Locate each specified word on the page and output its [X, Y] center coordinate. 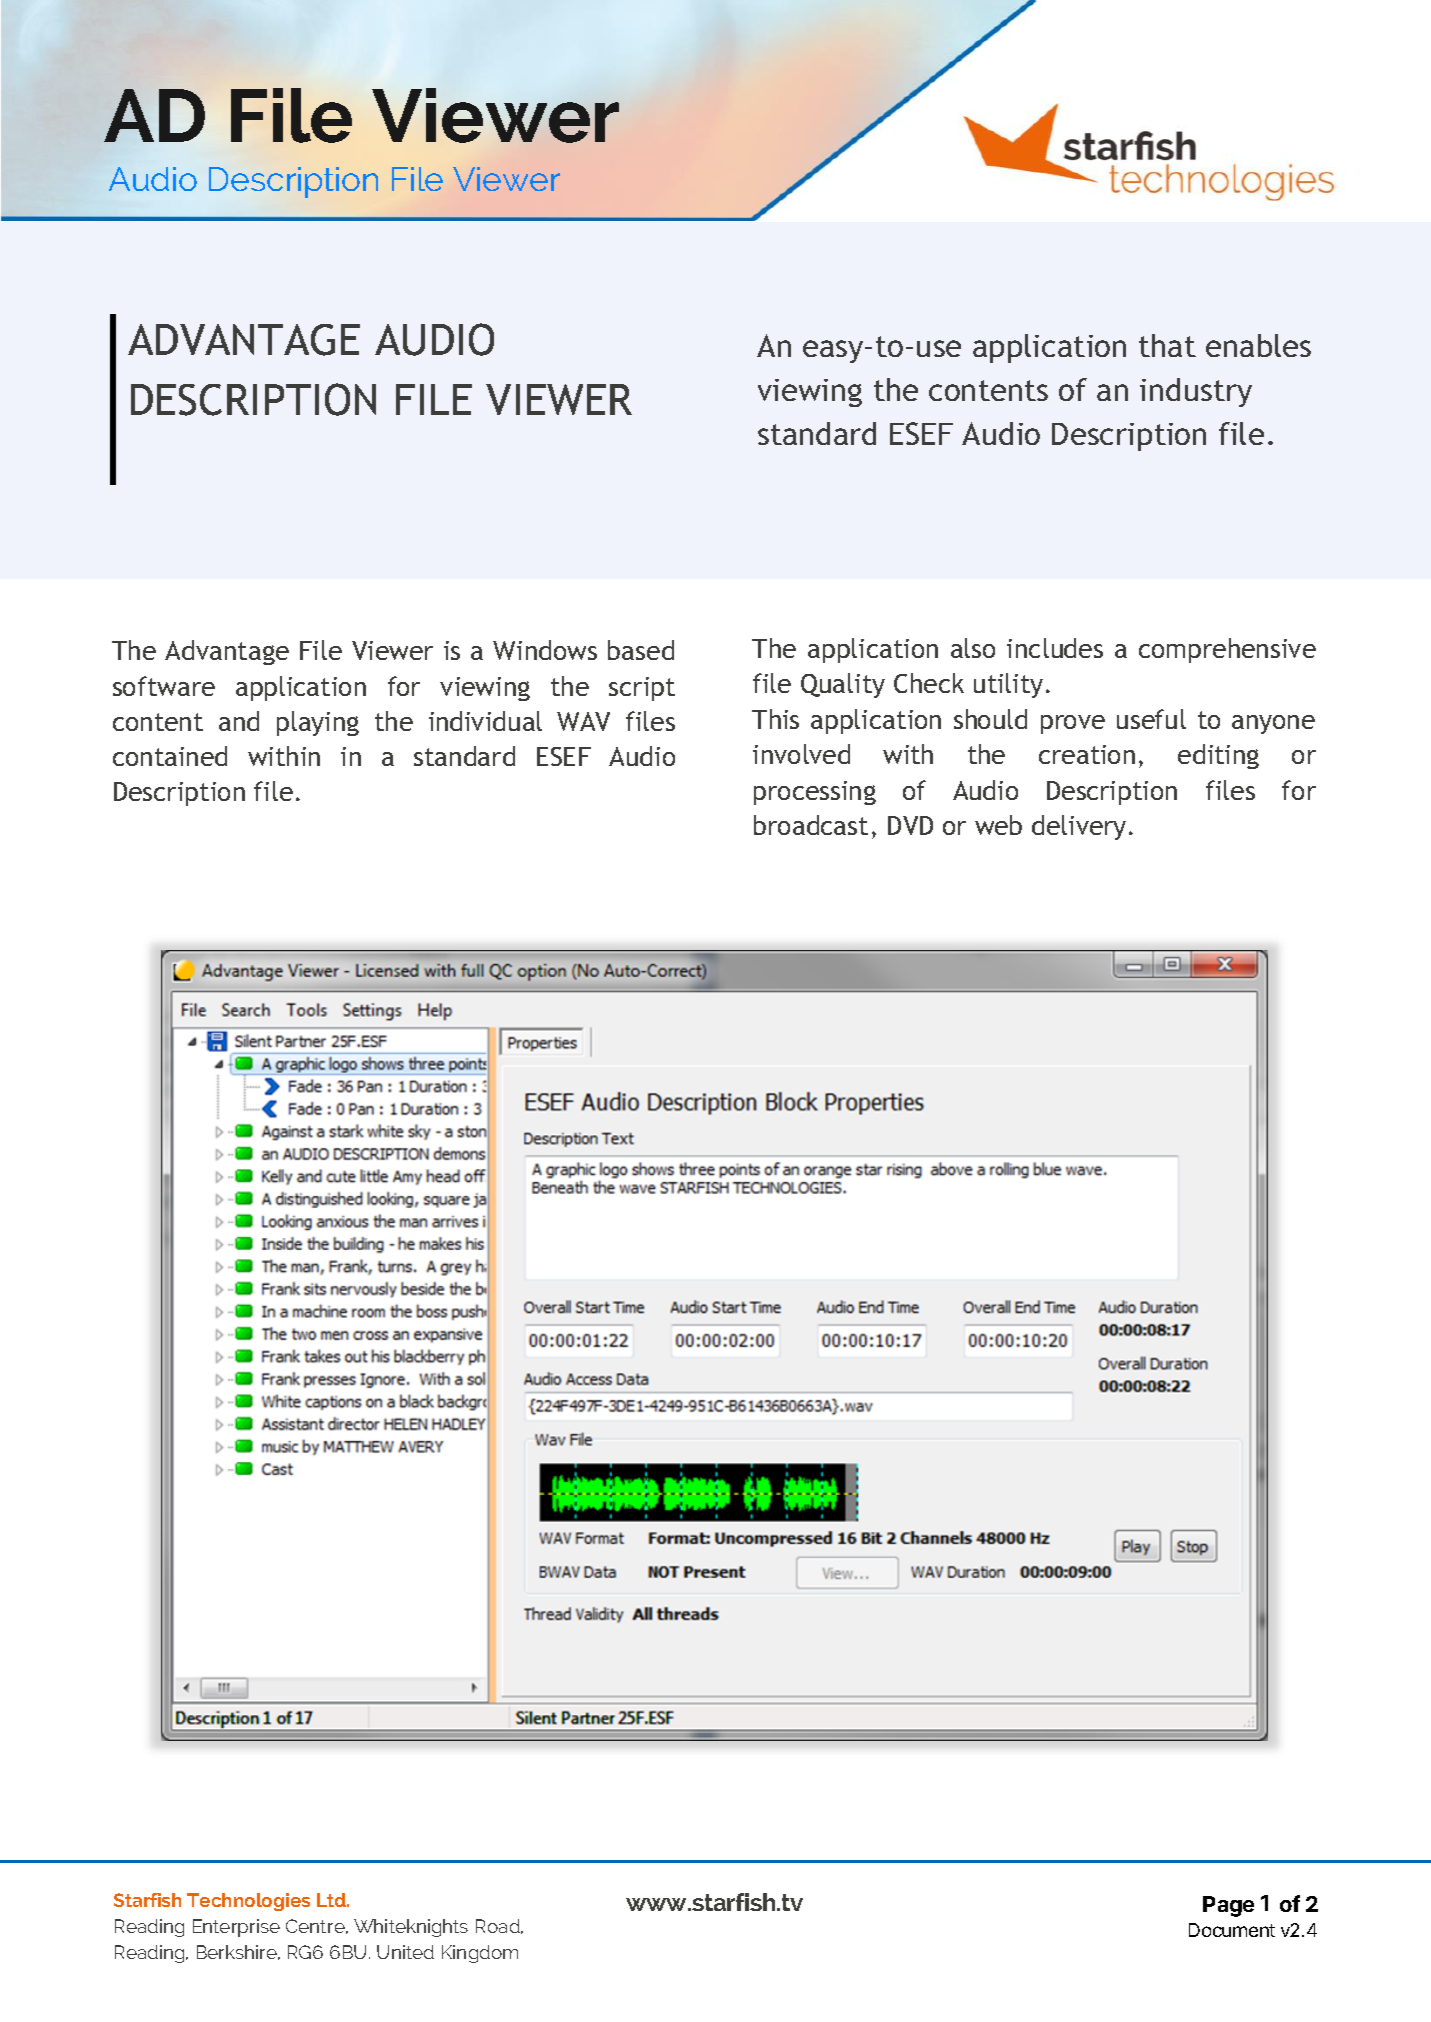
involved [801, 754]
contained [170, 756]
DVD [910, 825]
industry [1196, 392]
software [164, 686]
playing [318, 723]
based [641, 650]
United [405, 1952]
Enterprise [236, 1928]
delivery [1079, 827]
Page [1228, 1906]
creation [1087, 754]
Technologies [248, 1902]
